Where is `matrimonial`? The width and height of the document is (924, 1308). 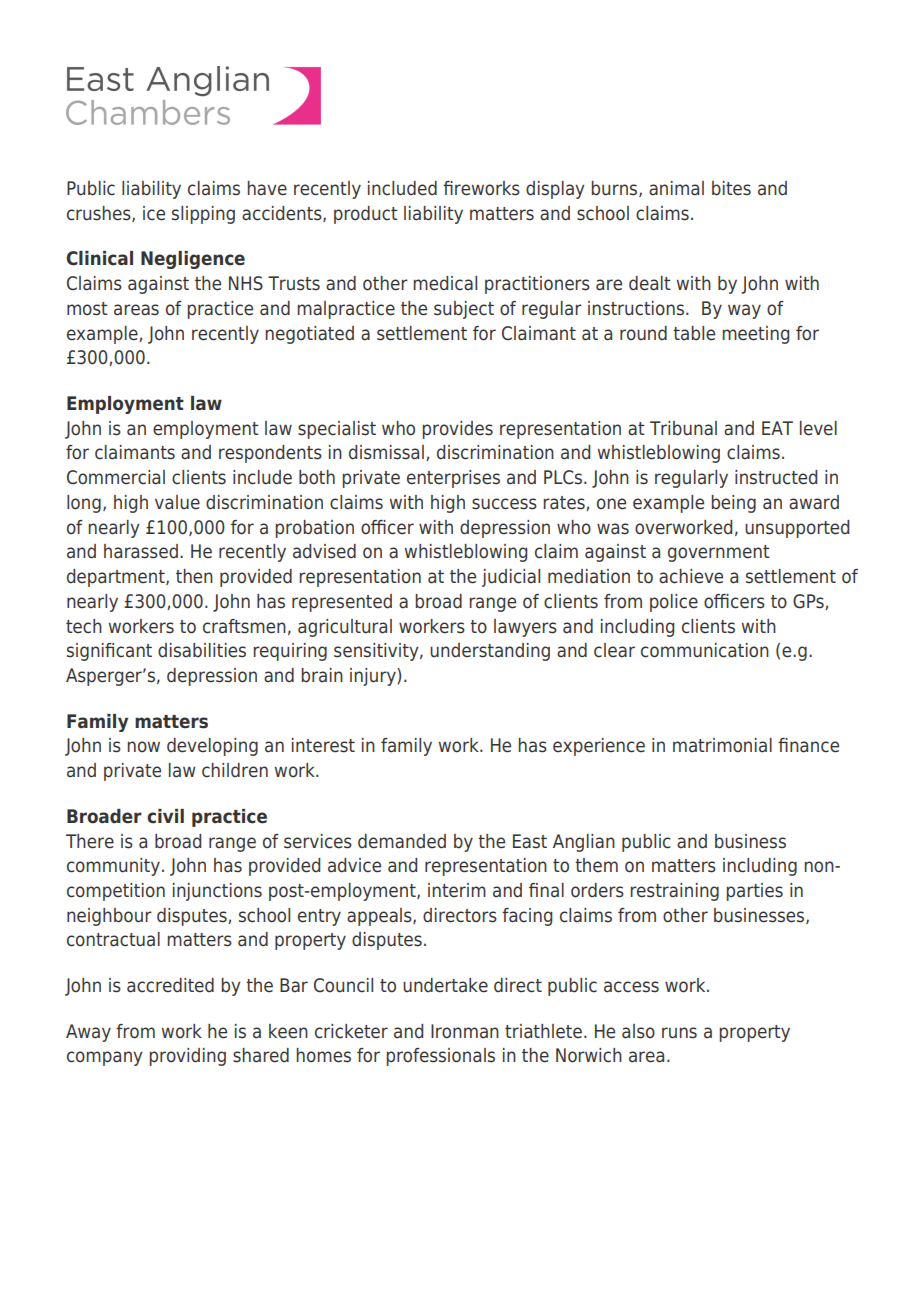
matrimonial is located at coordinates (722, 745).
